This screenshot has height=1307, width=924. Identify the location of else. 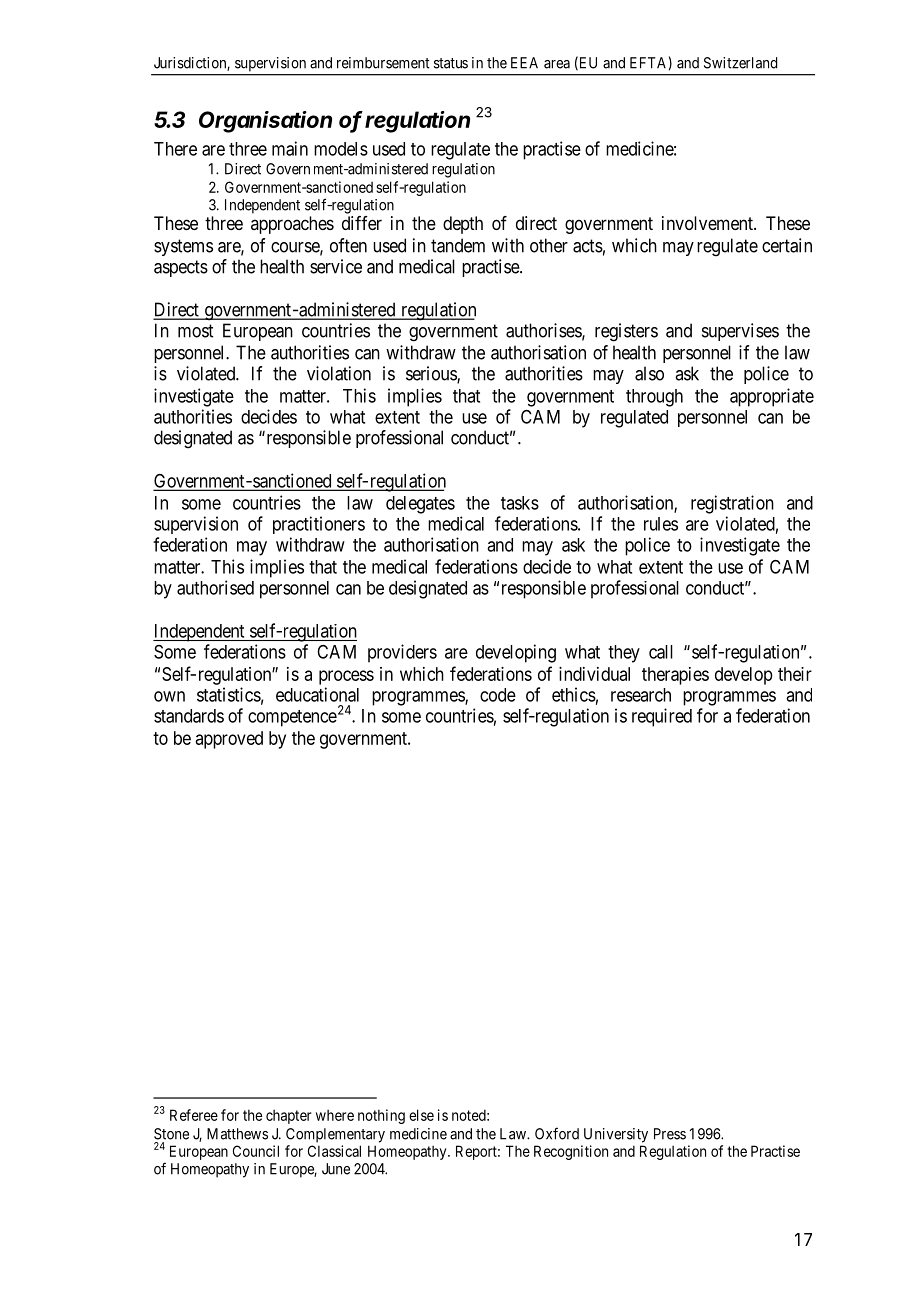
(421, 1115).
